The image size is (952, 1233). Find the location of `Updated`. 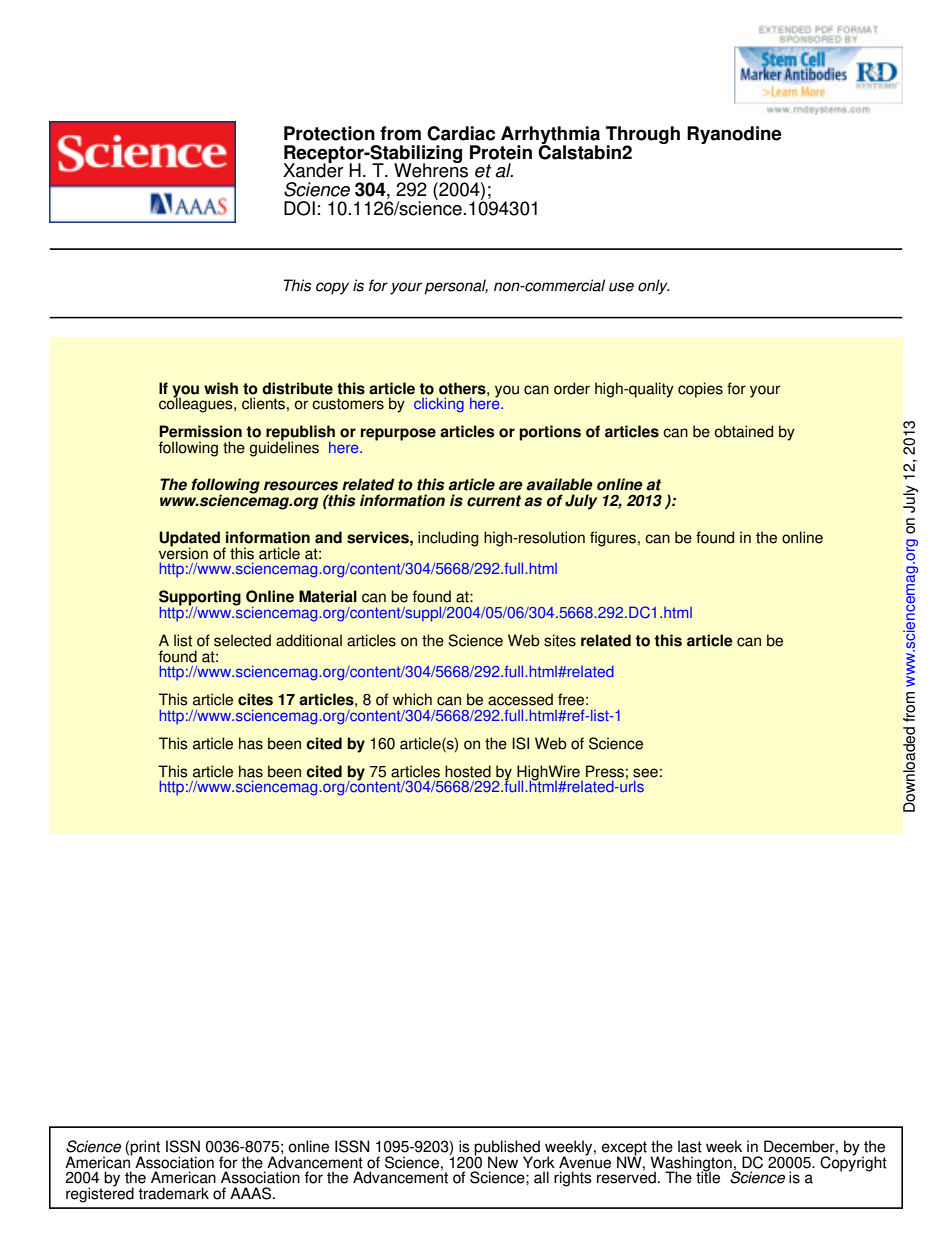

Updated is located at coordinates (189, 540).
